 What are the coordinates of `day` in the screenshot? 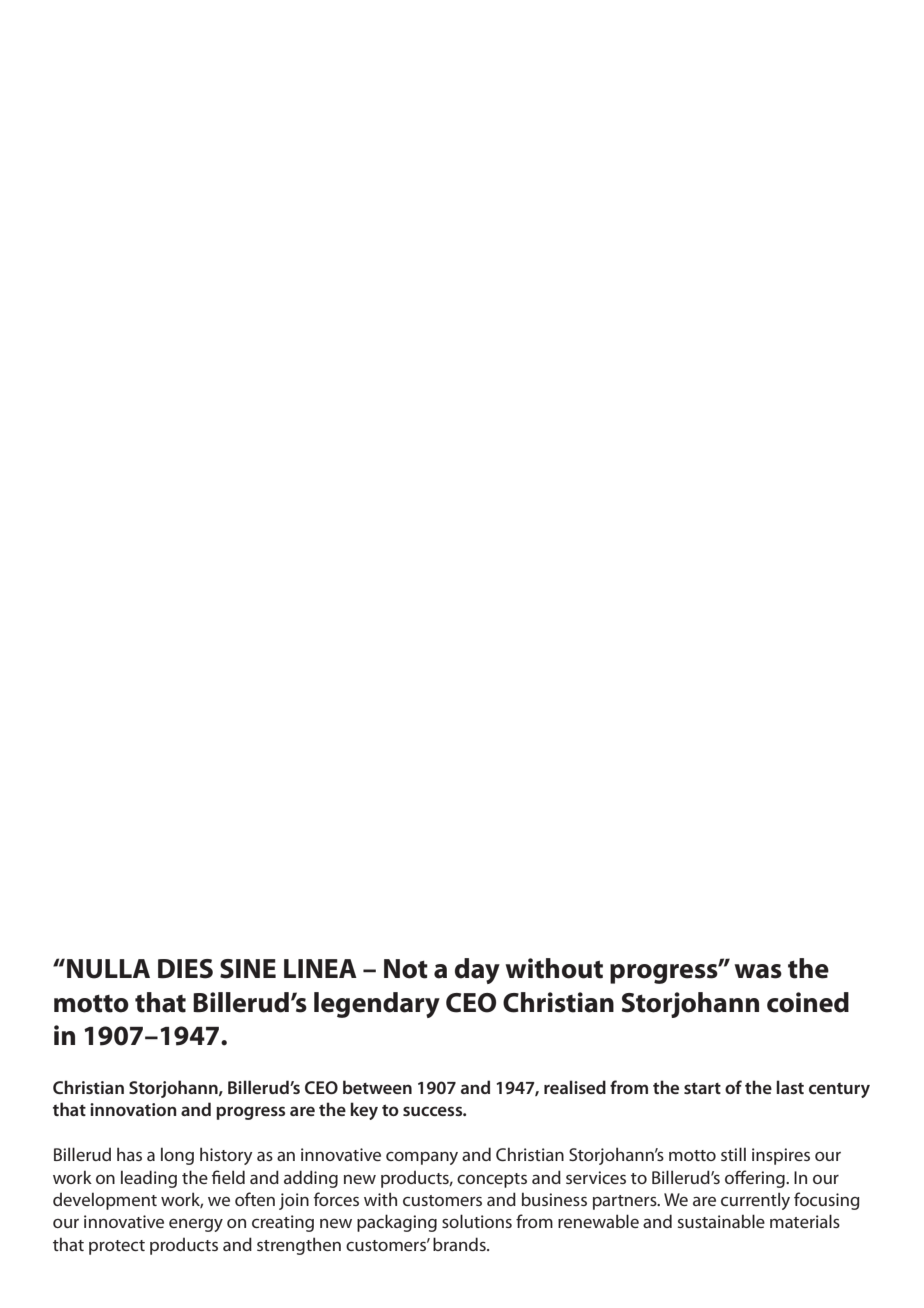 It's located at (477, 971).
